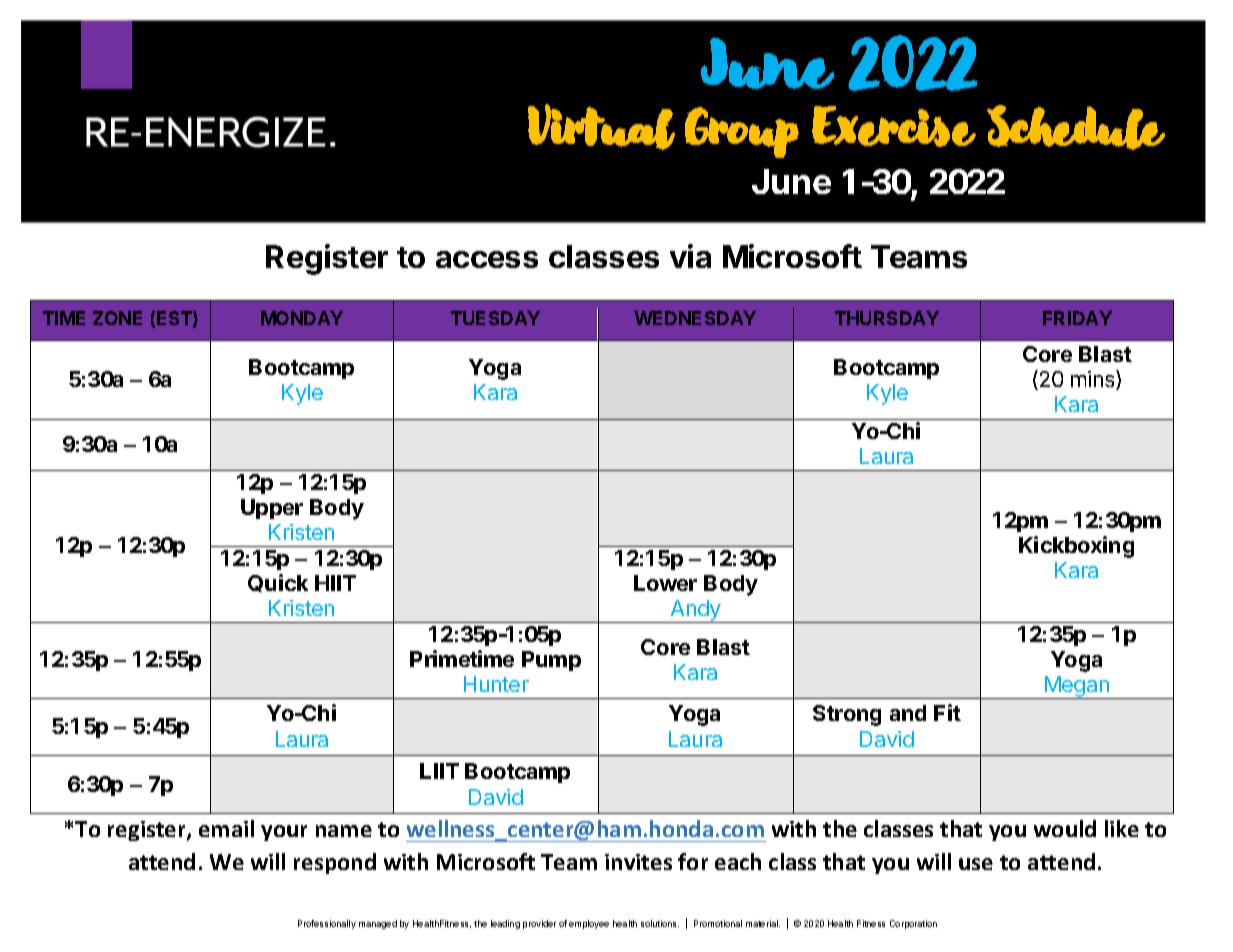 The height and width of the image is (952, 1233). I want to click on Megan, so click(1077, 687).
